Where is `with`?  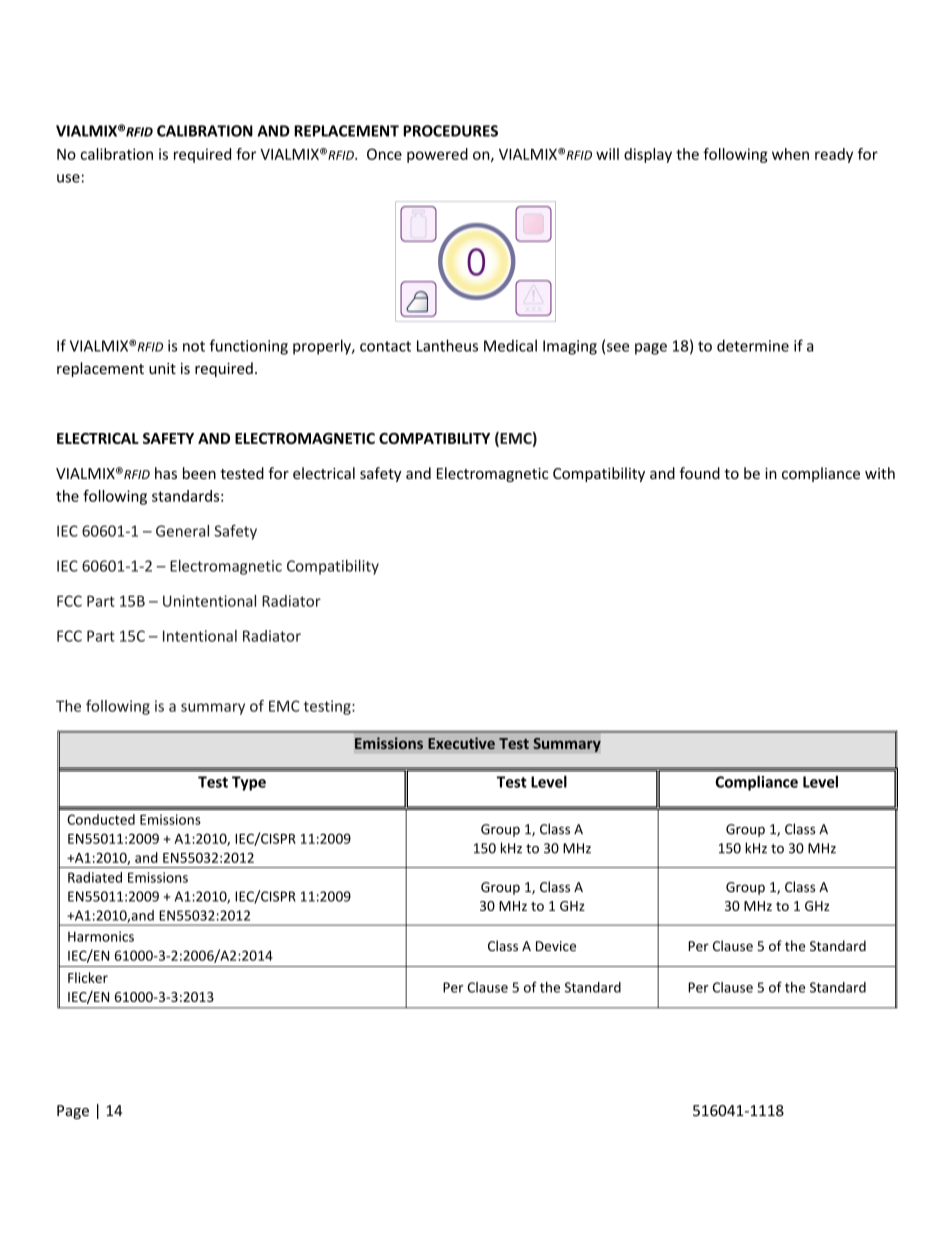
with is located at coordinates (880, 473).
